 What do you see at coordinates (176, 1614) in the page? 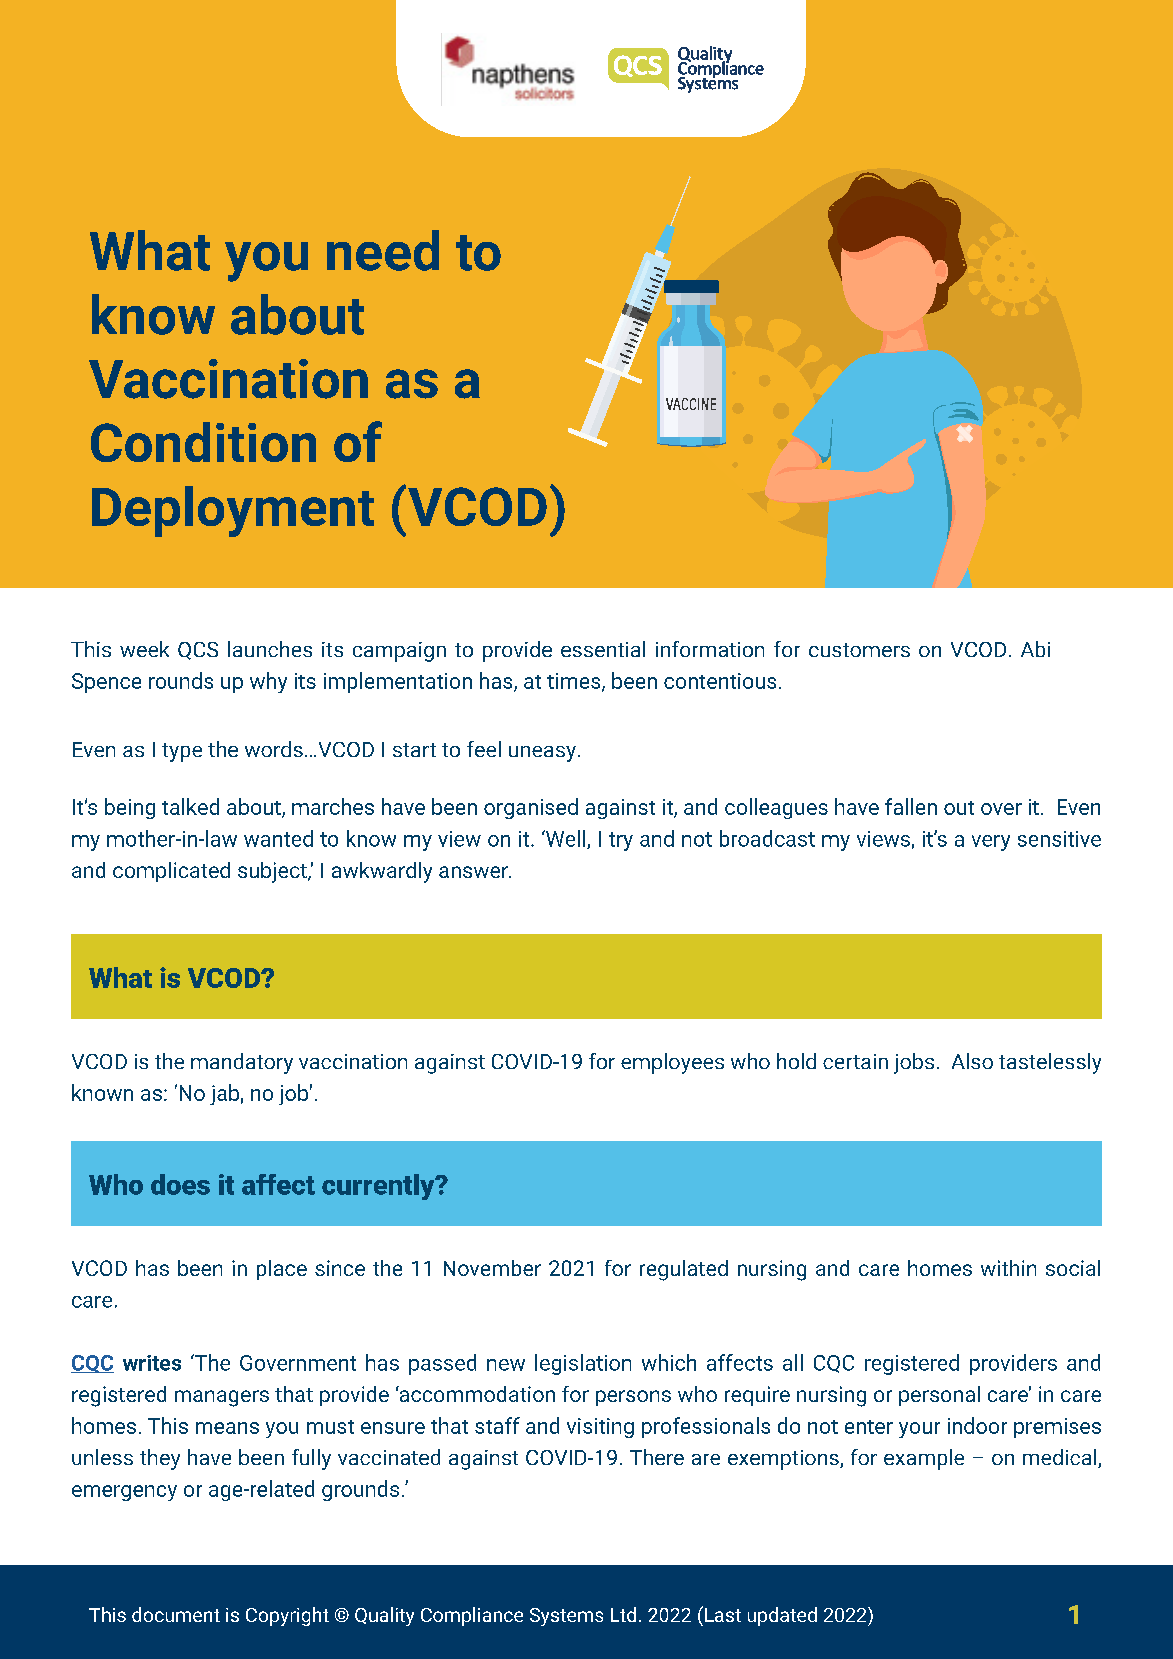
I see `document` at bounding box center [176, 1614].
